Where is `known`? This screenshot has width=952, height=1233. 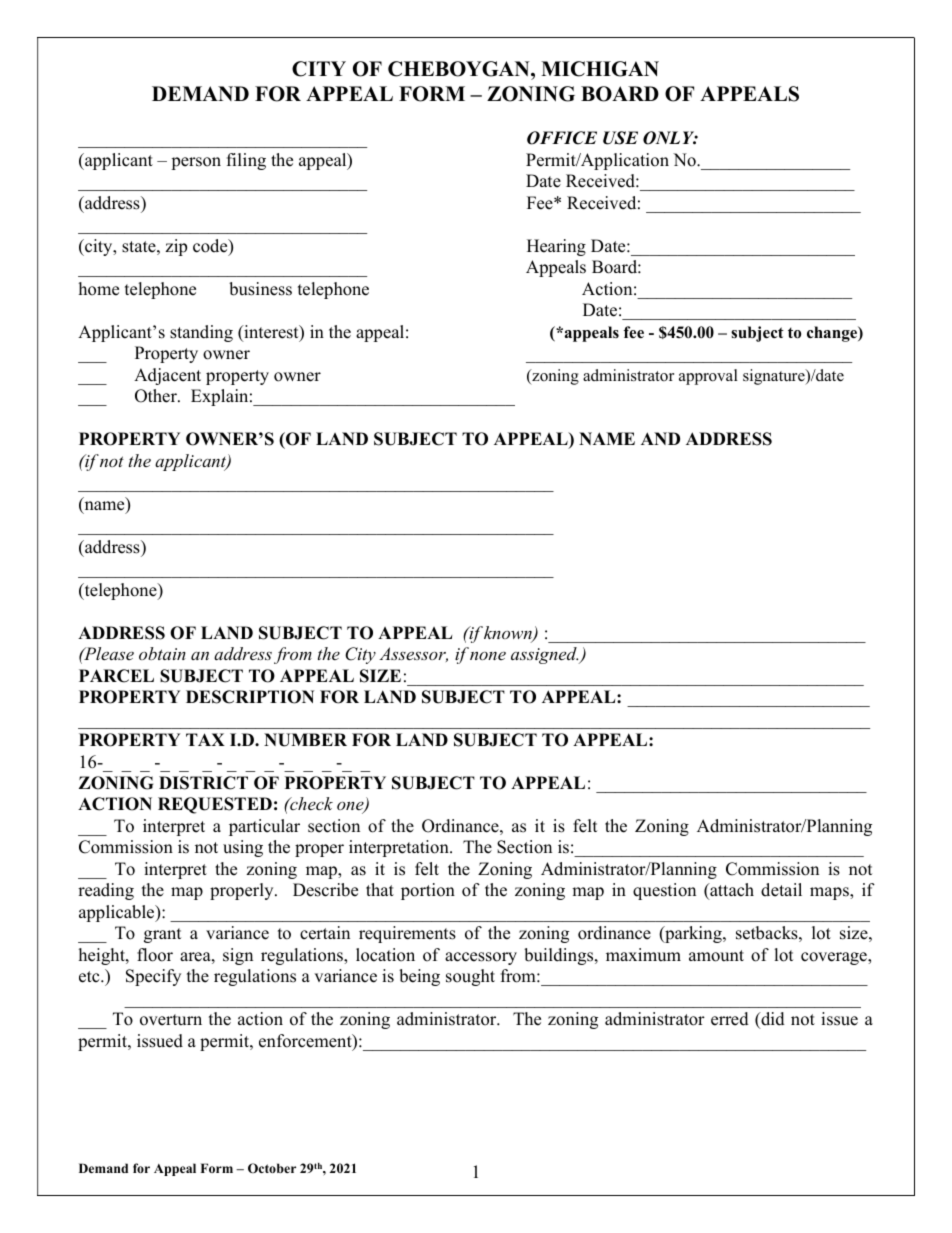
known is located at coordinates (509, 634).
